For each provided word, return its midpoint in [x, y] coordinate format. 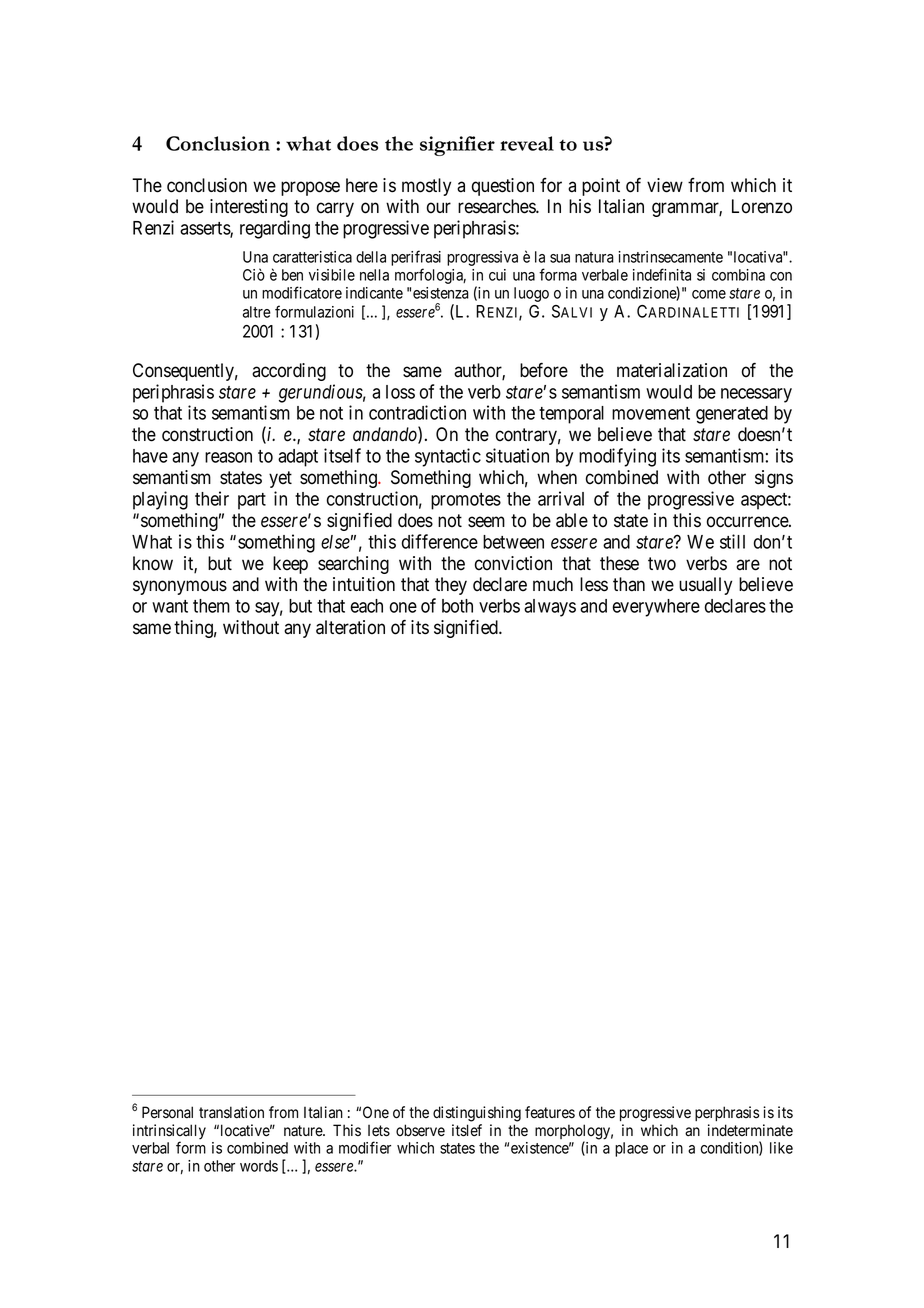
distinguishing [477, 1114]
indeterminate [750, 1130]
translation [231, 1112]
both [457, 606]
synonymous [180, 587]
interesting [249, 208]
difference [440, 541]
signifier [457, 146]
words [259, 1166]
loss [400, 392]
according [289, 372]
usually [705, 586]
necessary [756, 395]
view [665, 185]
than [629, 584]
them [211, 606]
